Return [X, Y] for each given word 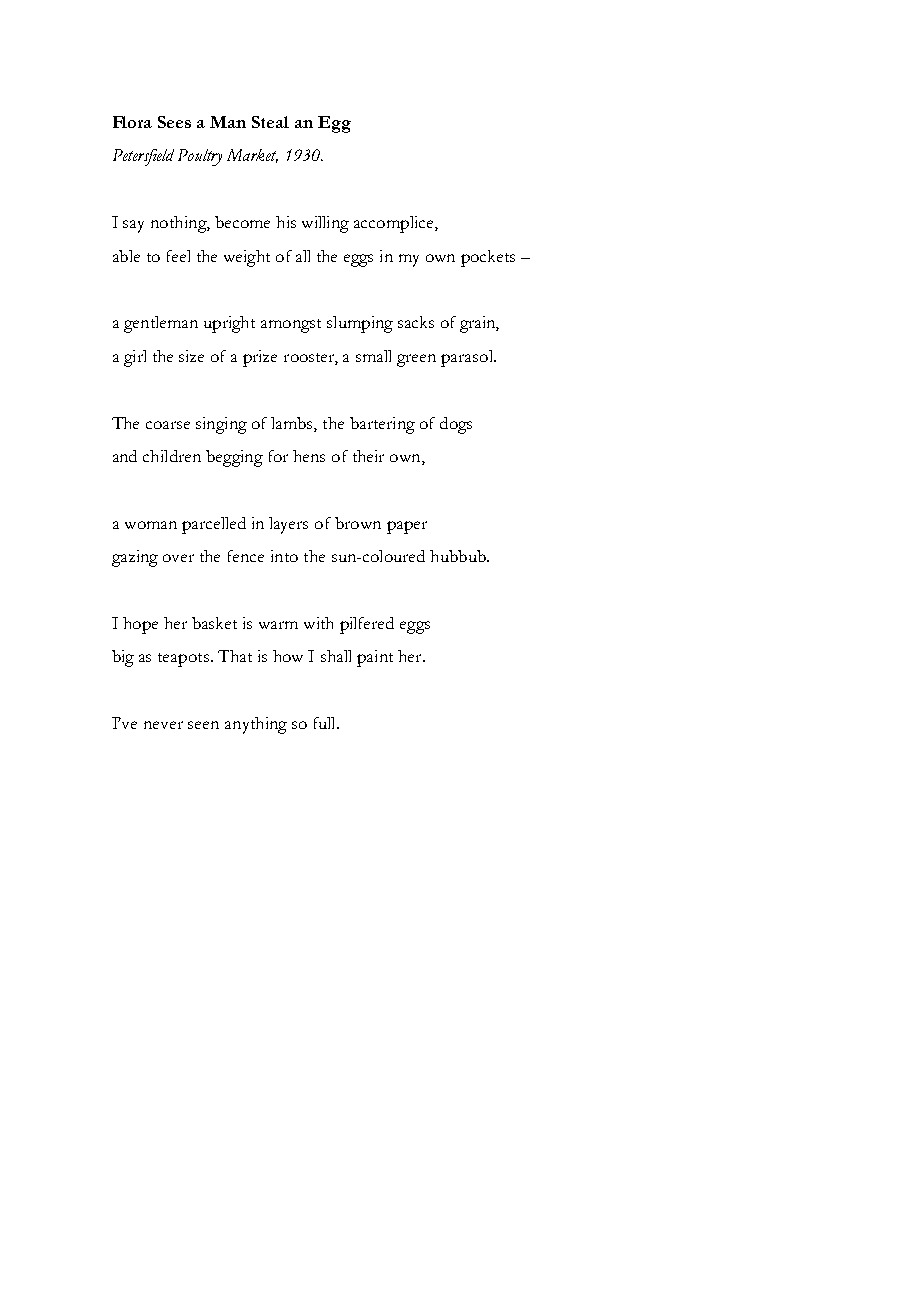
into [284, 556]
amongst [291, 326]
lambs [293, 424]
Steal [270, 122]
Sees [174, 122]
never [163, 725]
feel [178, 256]
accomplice [395, 224]
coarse [168, 425]
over [178, 558]
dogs [456, 425]
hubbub [459, 556]
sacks [416, 322]
